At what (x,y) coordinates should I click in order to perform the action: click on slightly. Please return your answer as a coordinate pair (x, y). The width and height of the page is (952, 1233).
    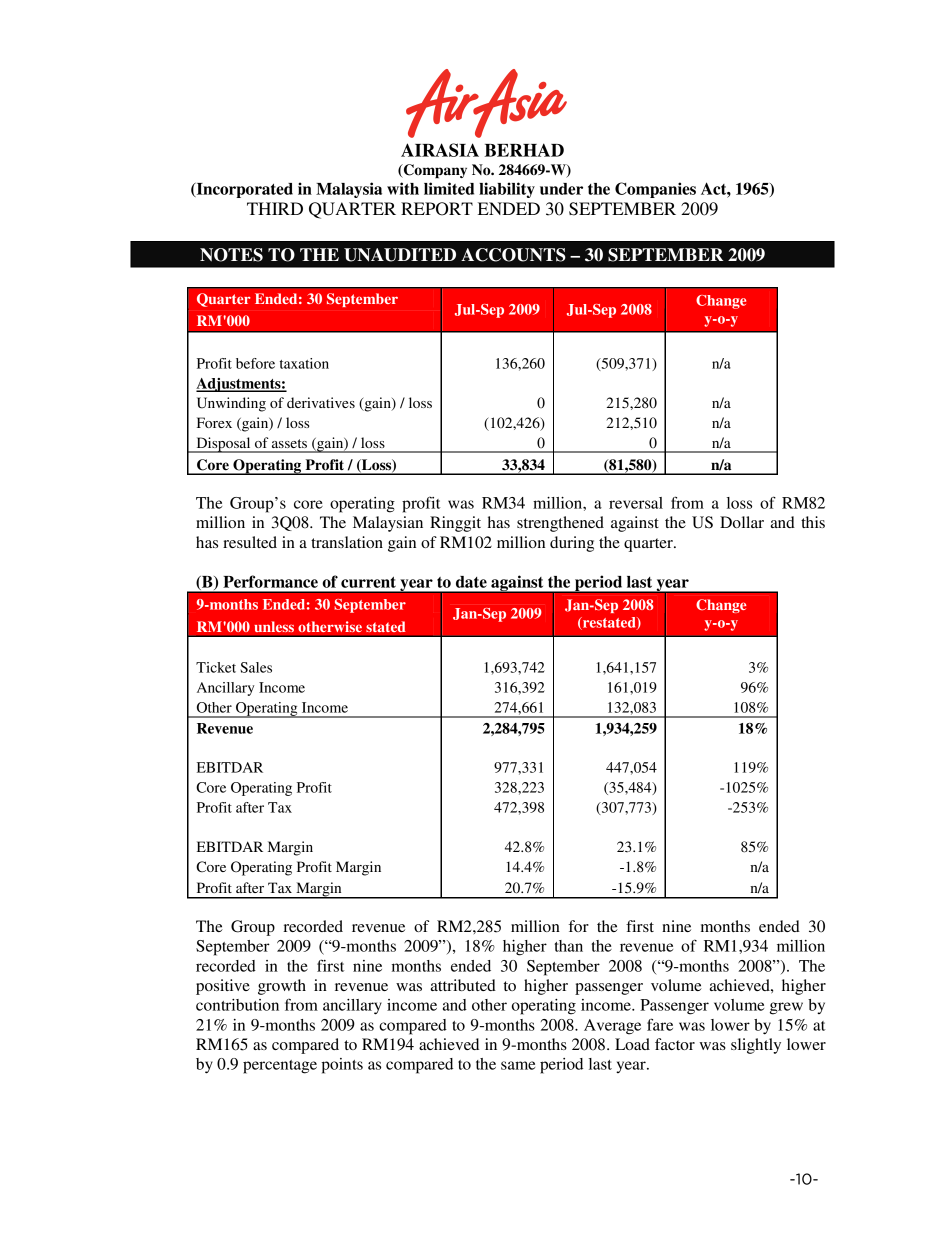
    Looking at the image, I should click on (756, 1046).
